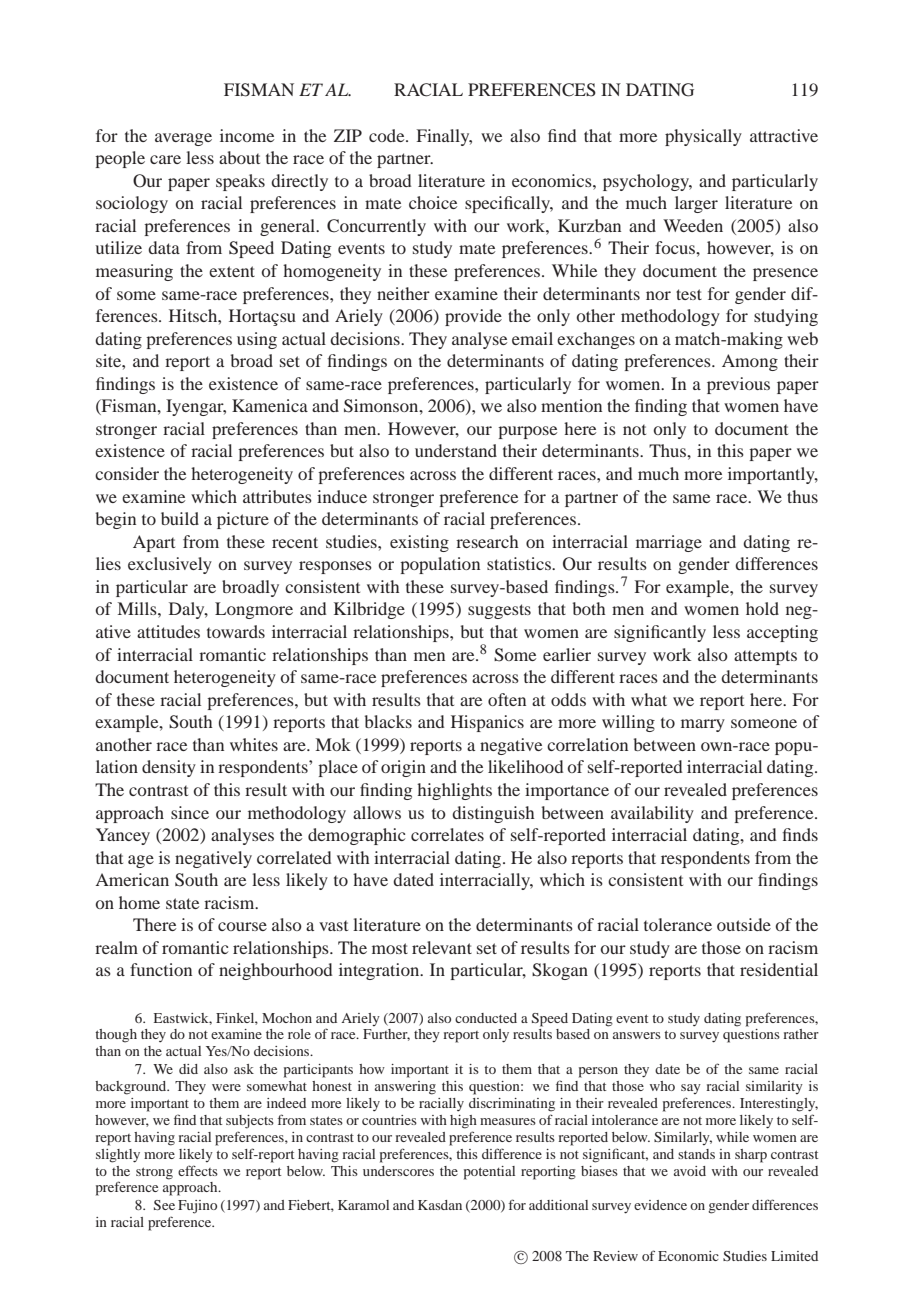 This screenshot has width=914, height=1316. I want to click on choice, so click(433, 202).
